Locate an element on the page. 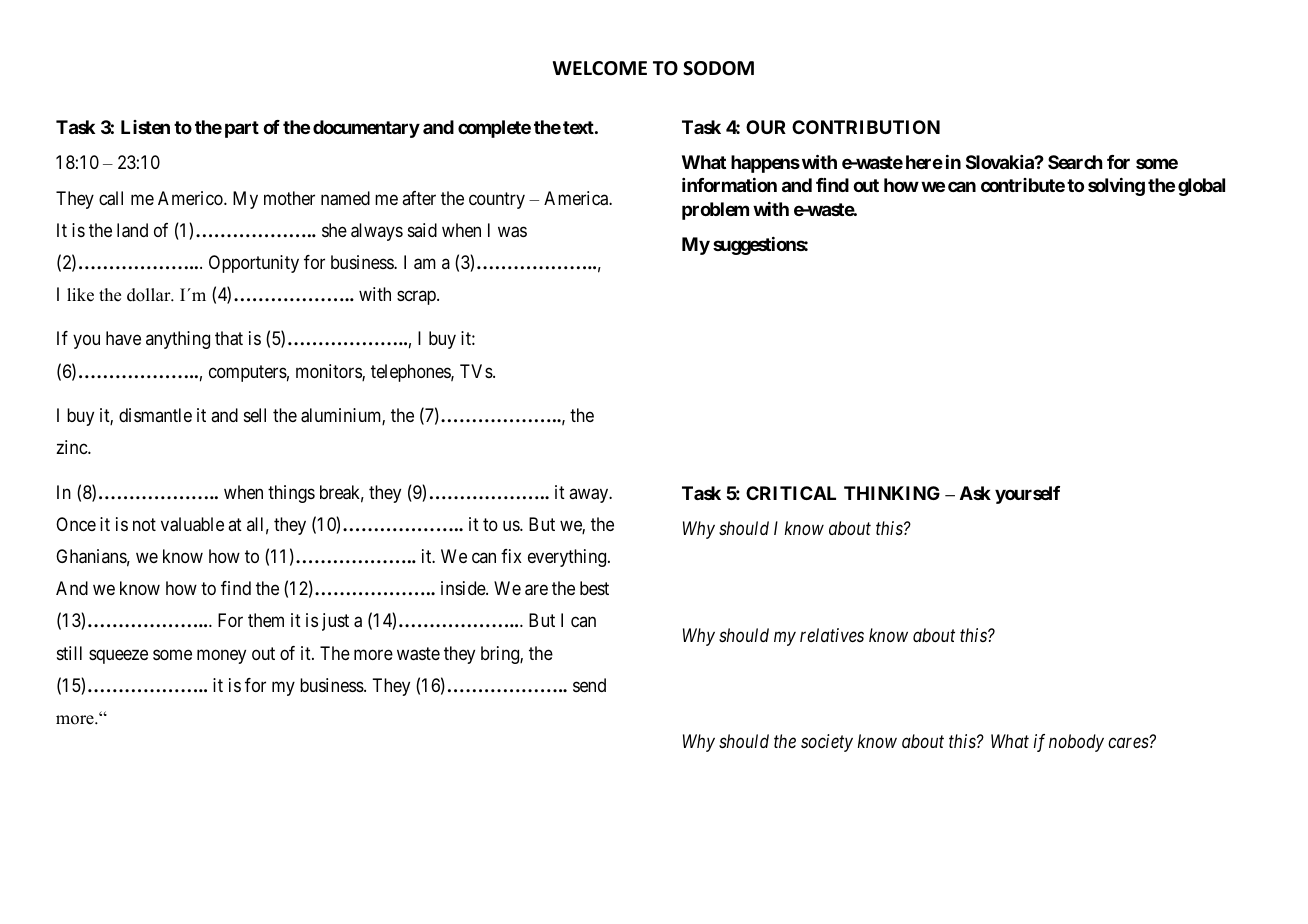  THINKING is located at coordinates (892, 493).
